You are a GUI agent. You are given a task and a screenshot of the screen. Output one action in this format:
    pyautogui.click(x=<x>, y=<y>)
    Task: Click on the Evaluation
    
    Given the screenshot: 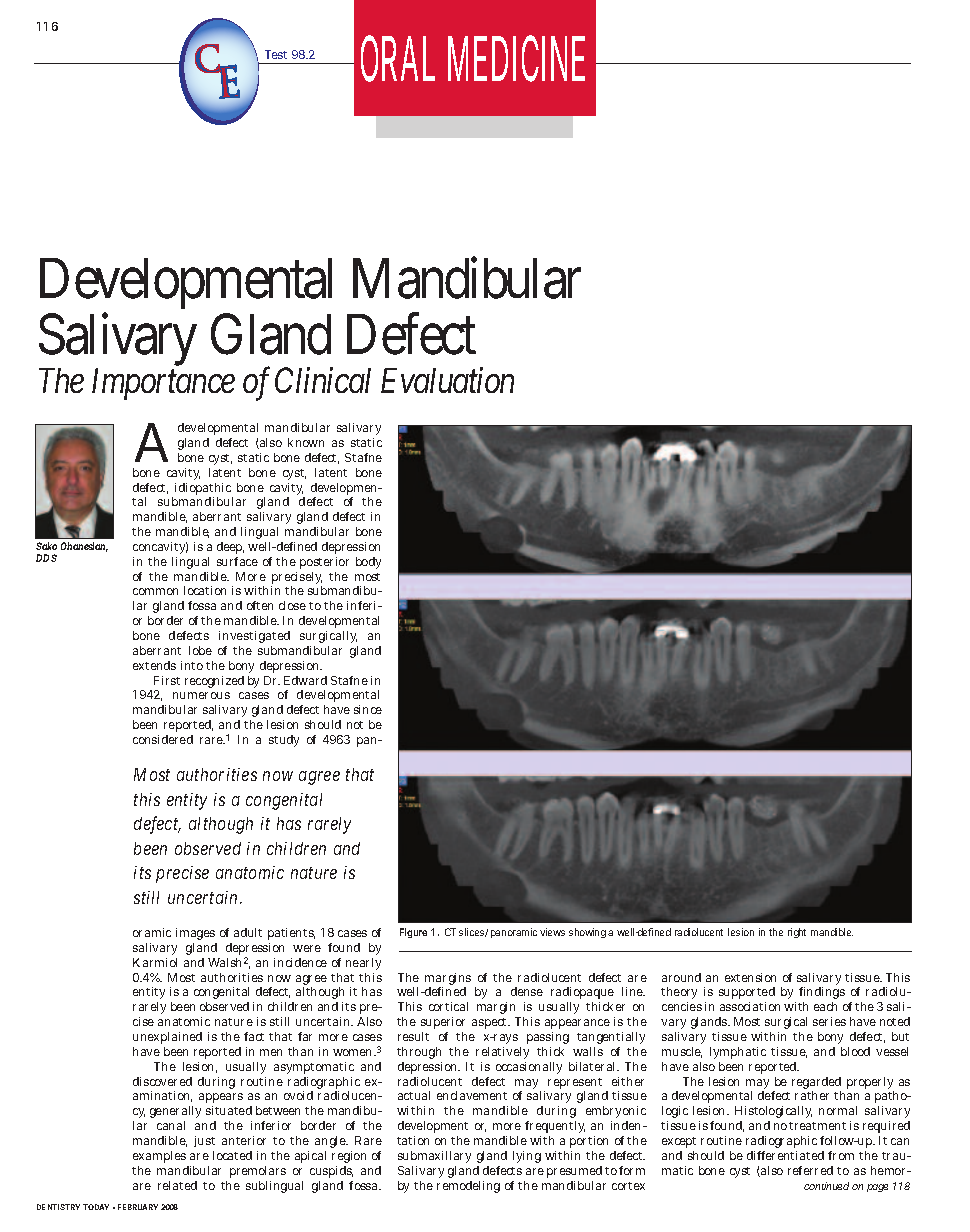 What is the action you would take?
    pyautogui.click(x=447, y=380)
